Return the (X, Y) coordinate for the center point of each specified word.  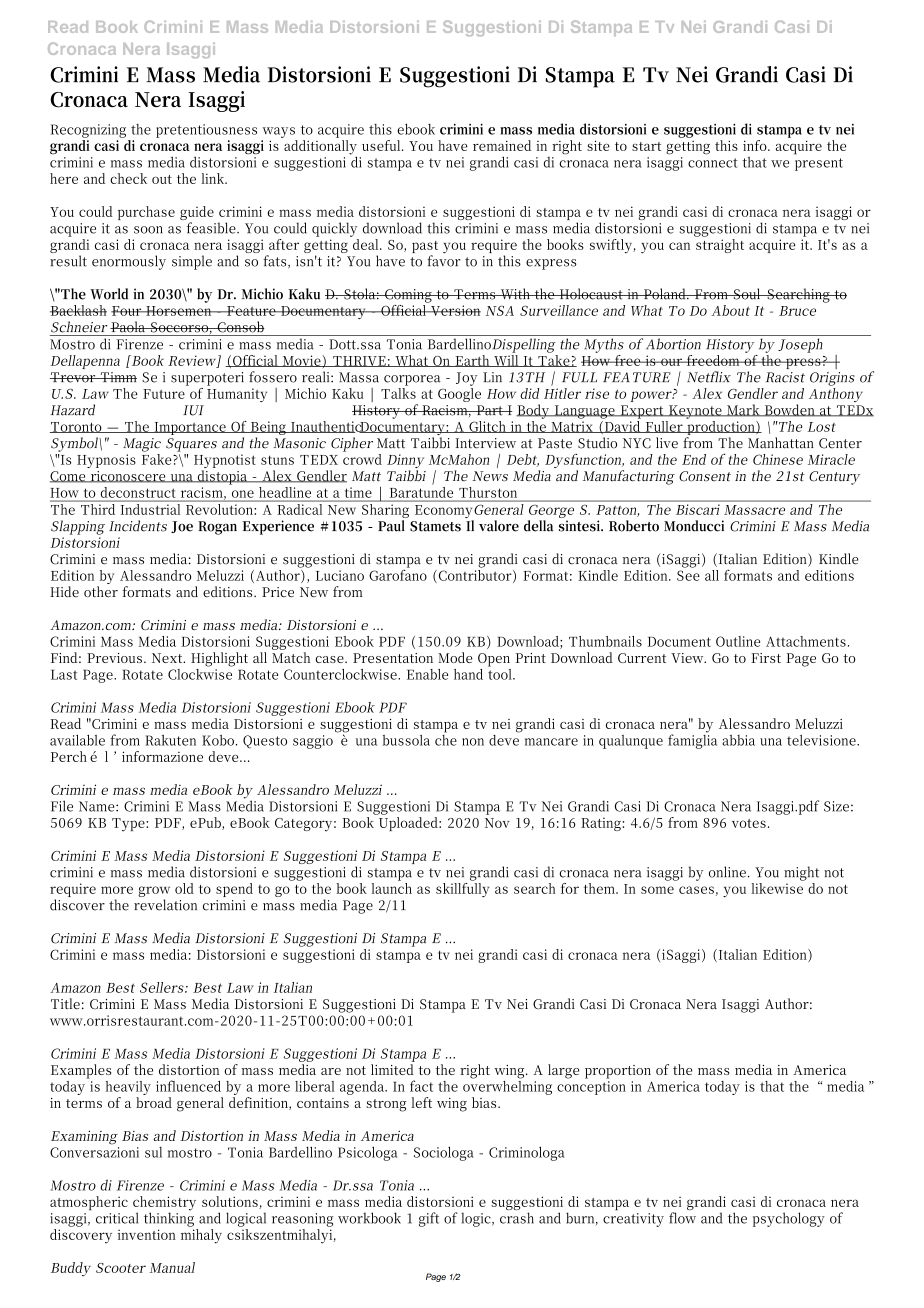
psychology (789, 1219)
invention (147, 1234)
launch (392, 887)
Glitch (488, 427)
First (766, 658)
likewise (778, 887)
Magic (142, 445)
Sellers (162, 987)
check (128, 178)
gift (429, 1219)
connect (713, 163)
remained (502, 145)
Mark (743, 410)
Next (168, 658)
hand (468, 674)
